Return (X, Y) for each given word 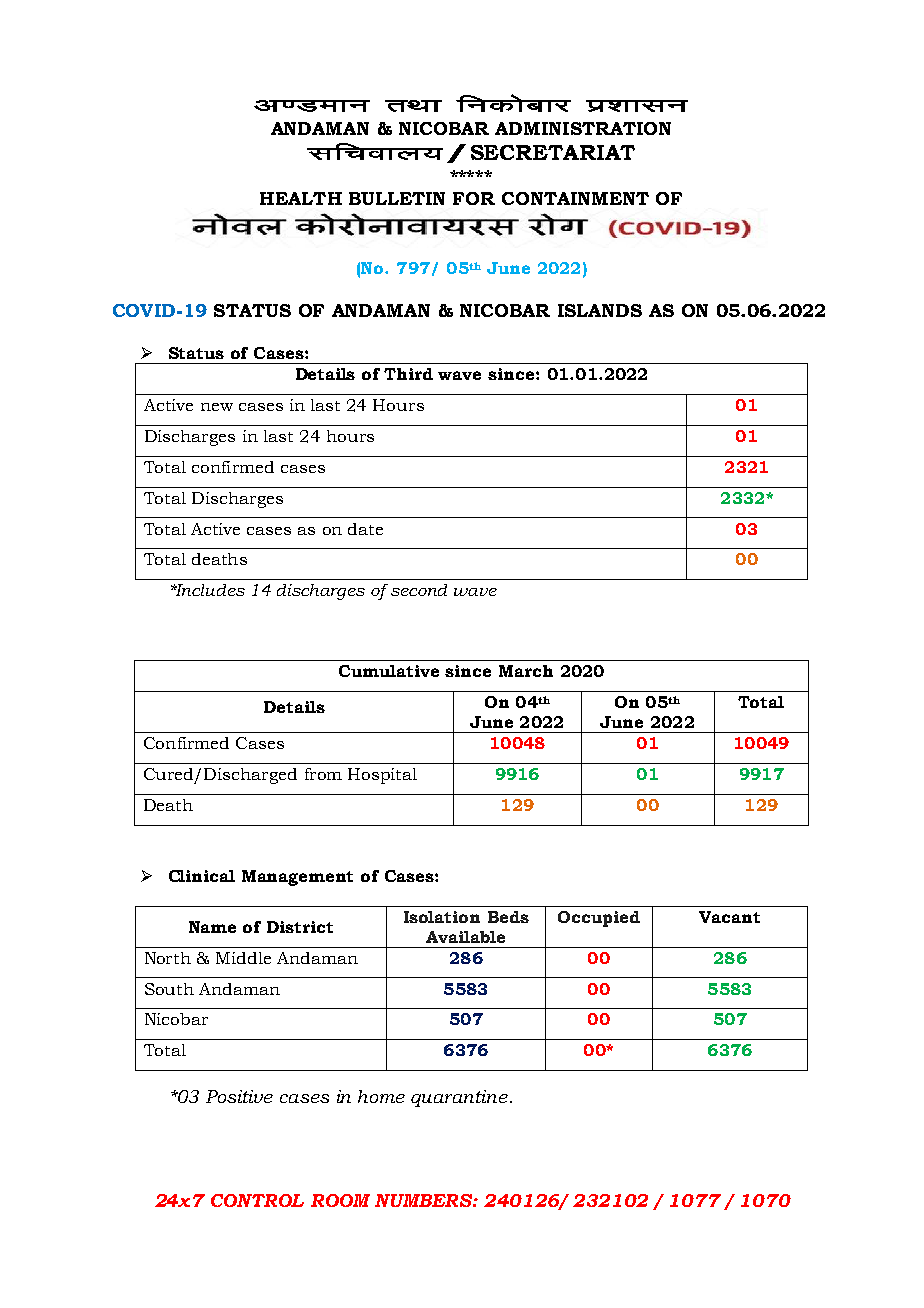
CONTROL (257, 1200)
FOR (474, 198)
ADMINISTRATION (583, 128)
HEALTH (301, 198)
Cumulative (389, 671)
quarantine (461, 1098)
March (526, 671)
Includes (209, 590)
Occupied (599, 919)
